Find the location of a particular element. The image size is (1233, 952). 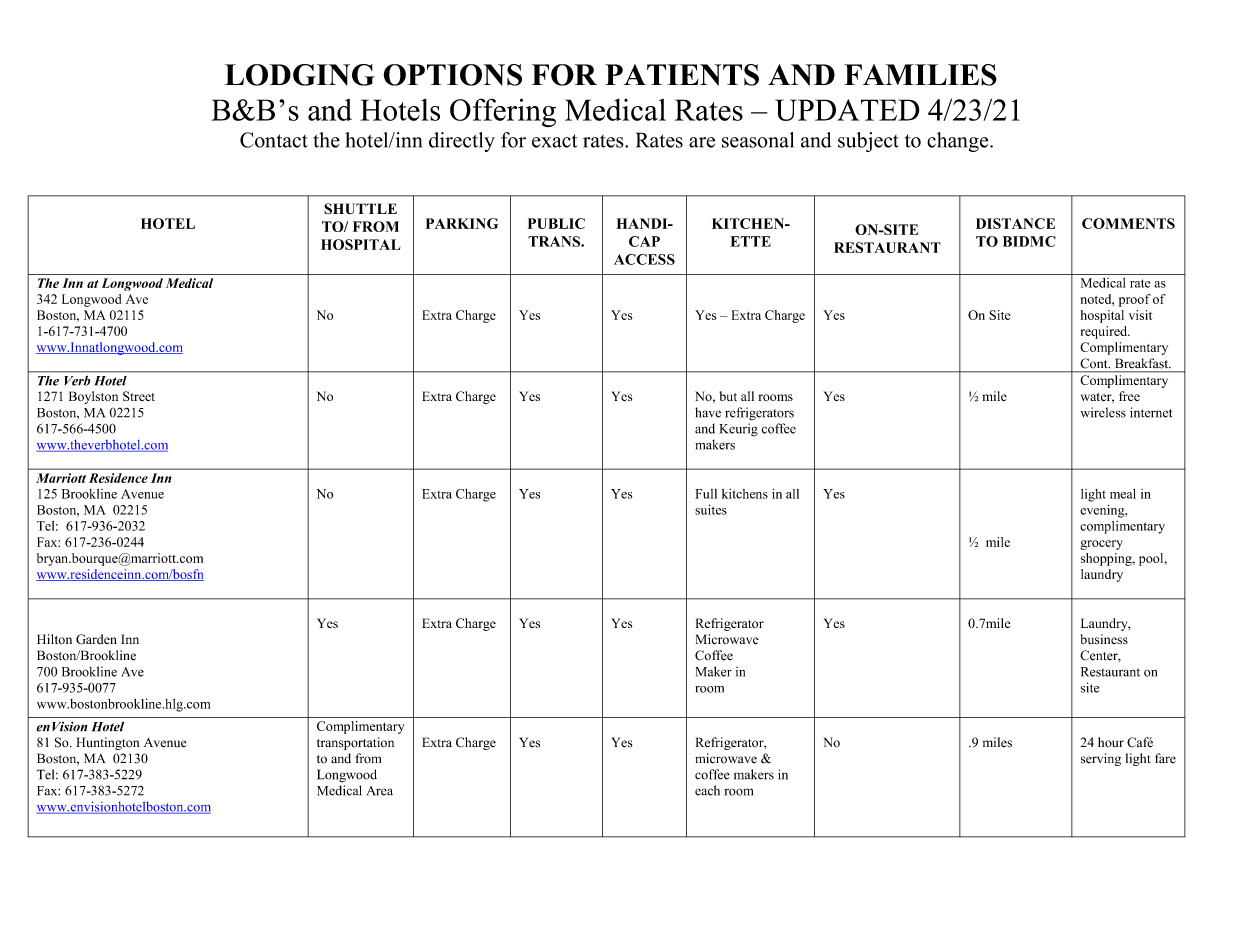

Street is located at coordinates (139, 396).
